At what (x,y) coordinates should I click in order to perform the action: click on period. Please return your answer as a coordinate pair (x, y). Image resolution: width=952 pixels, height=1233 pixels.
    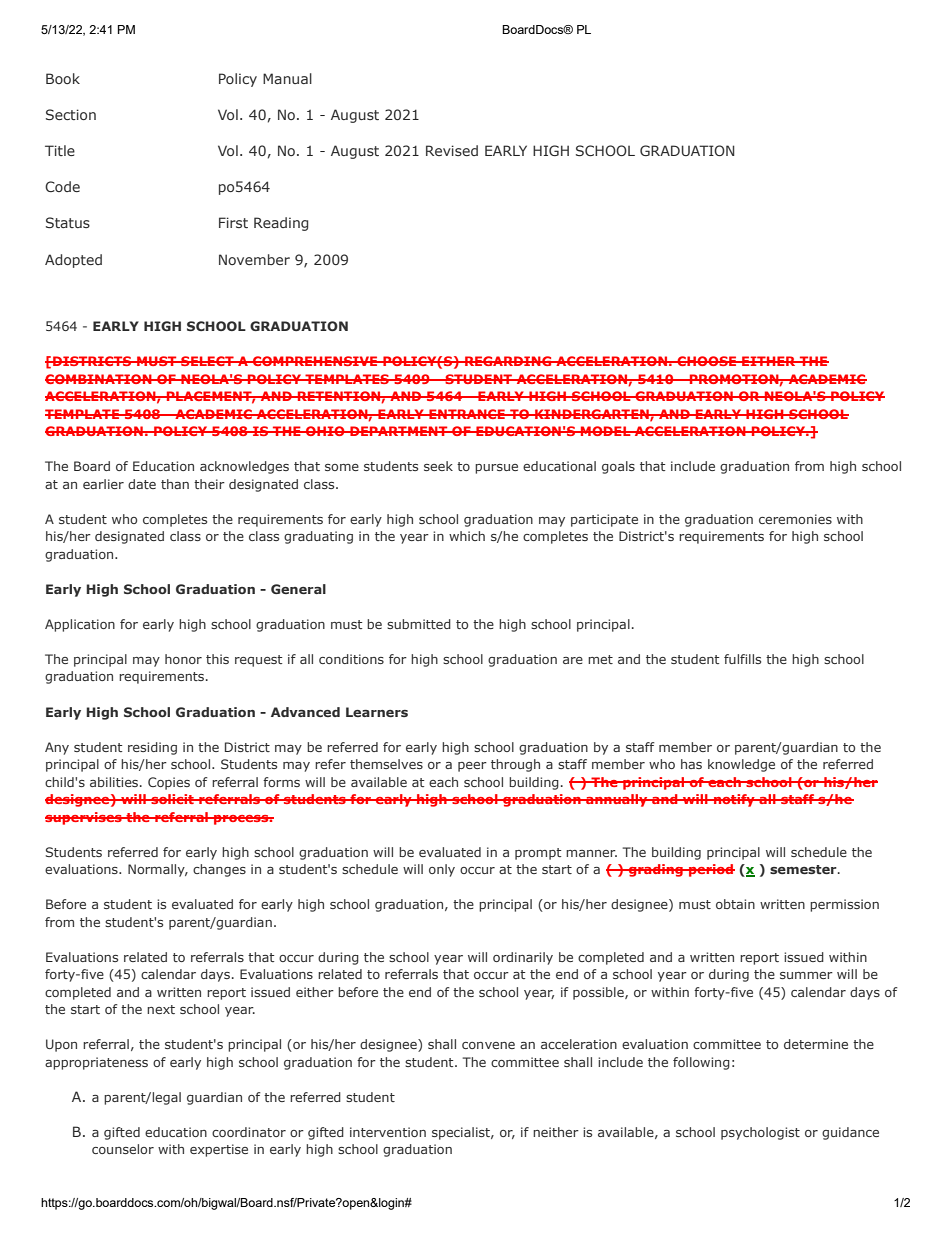
    Looking at the image, I should click on (711, 870).
